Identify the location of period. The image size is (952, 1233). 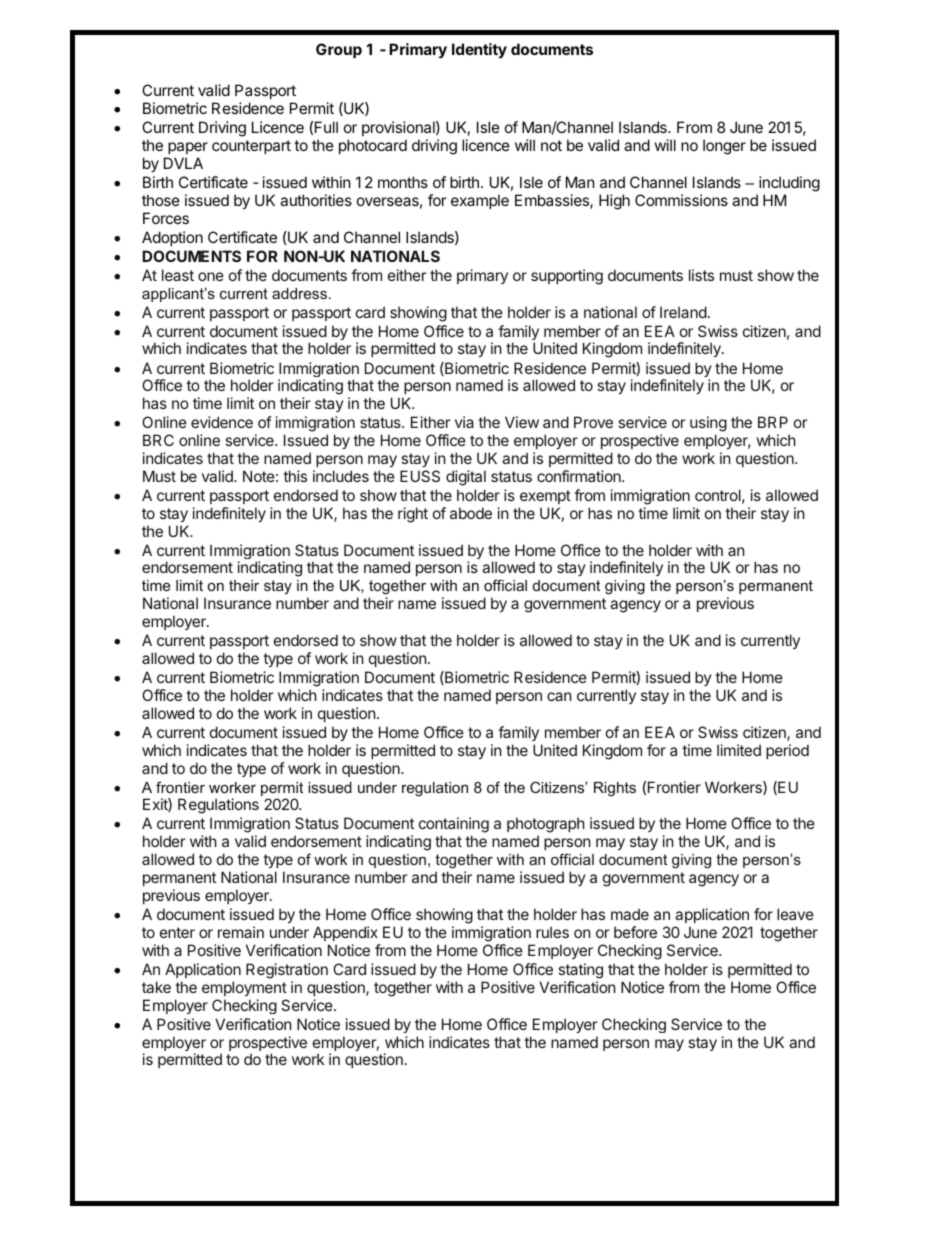
(787, 751).
